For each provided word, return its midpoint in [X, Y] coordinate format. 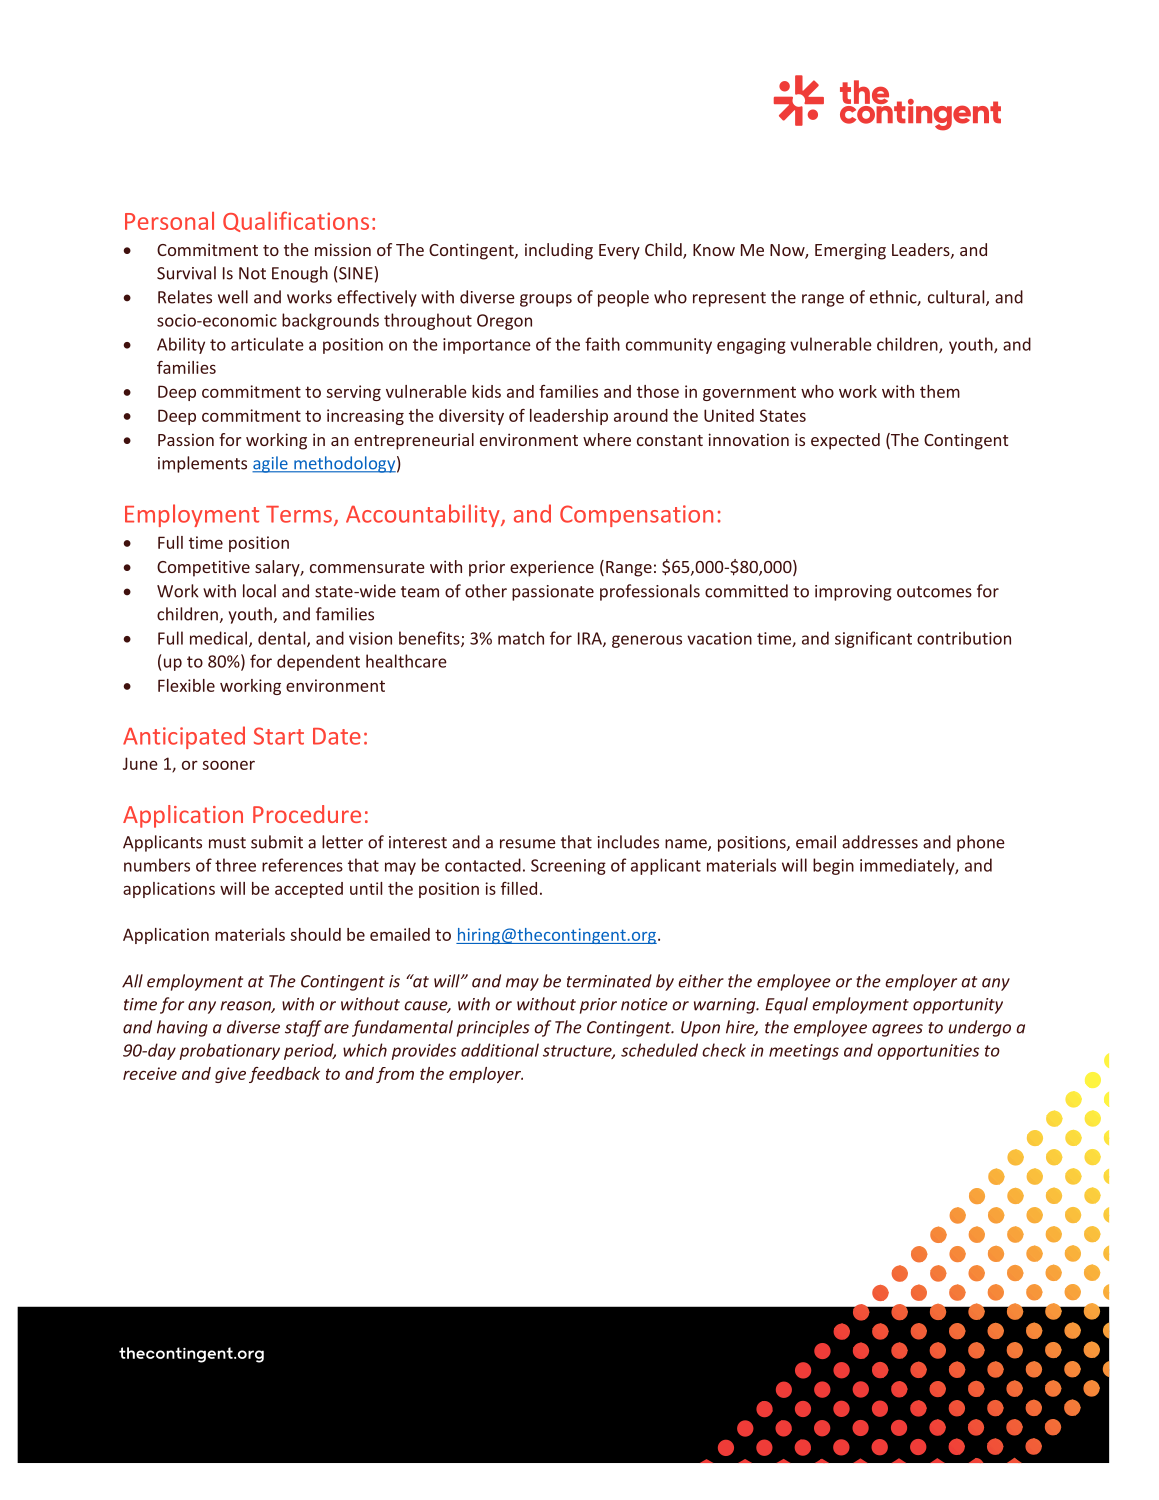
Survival [186, 273]
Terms [299, 514]
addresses [880, 842]
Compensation [636, 516]
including [559, 251]
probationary [229, 1051]
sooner [228, 765]
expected [845, 441]
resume [528, 844]
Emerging [850, 251]
